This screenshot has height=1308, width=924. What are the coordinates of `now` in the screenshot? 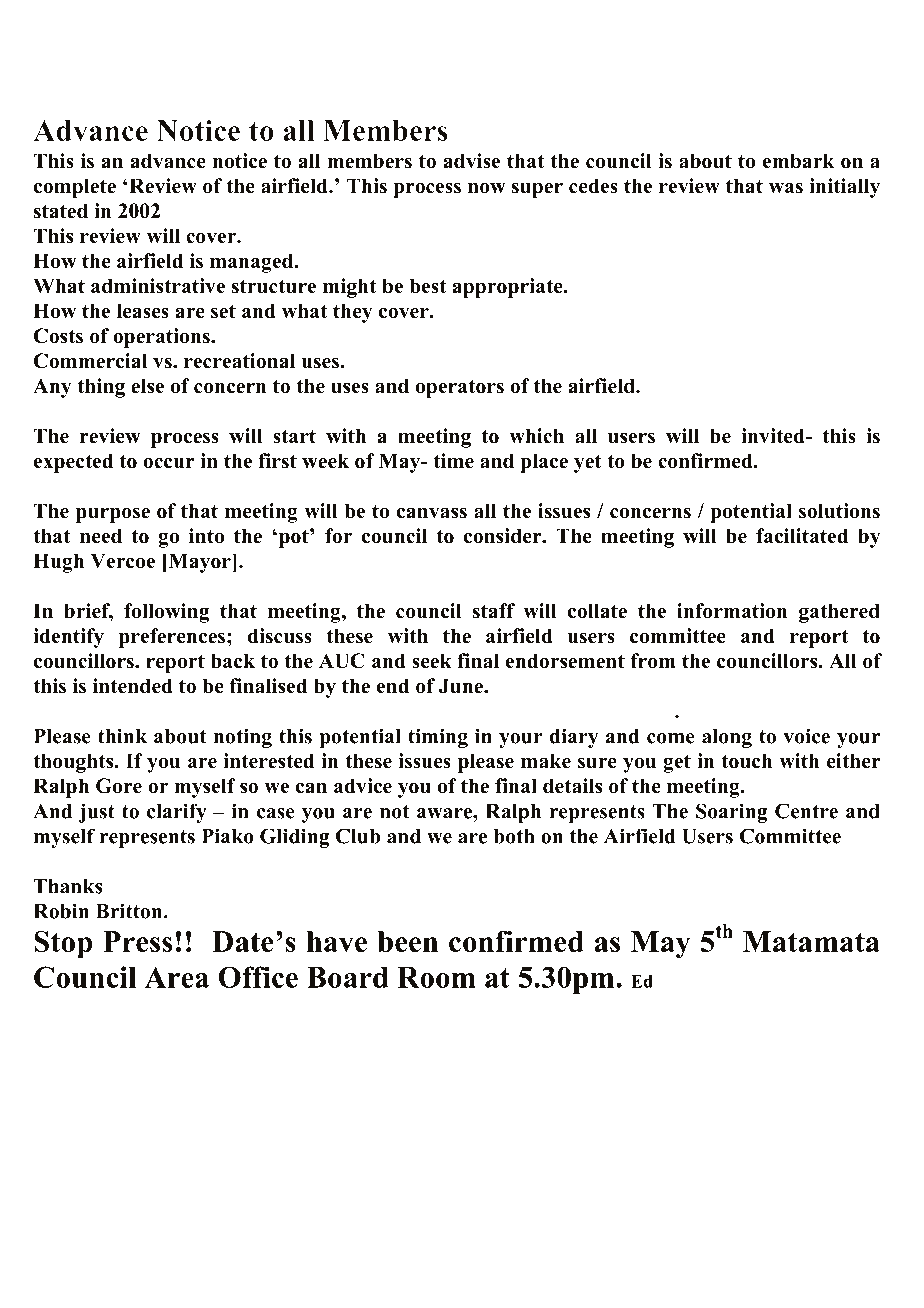 It's located at (487, 188).
